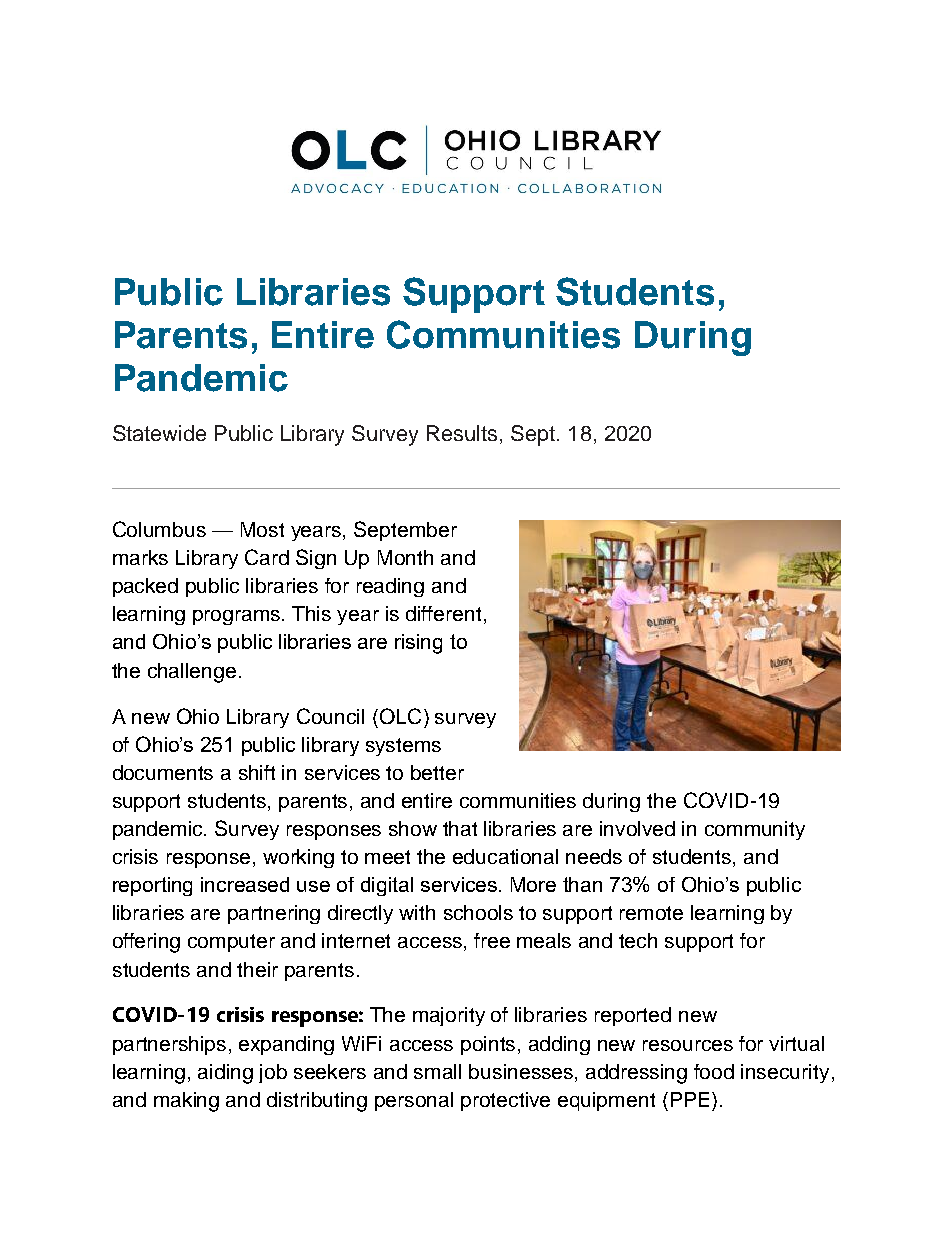  What do you see at coordinates (418, 644) in the page?
I see `rising` at bounding box center [418, 644].
